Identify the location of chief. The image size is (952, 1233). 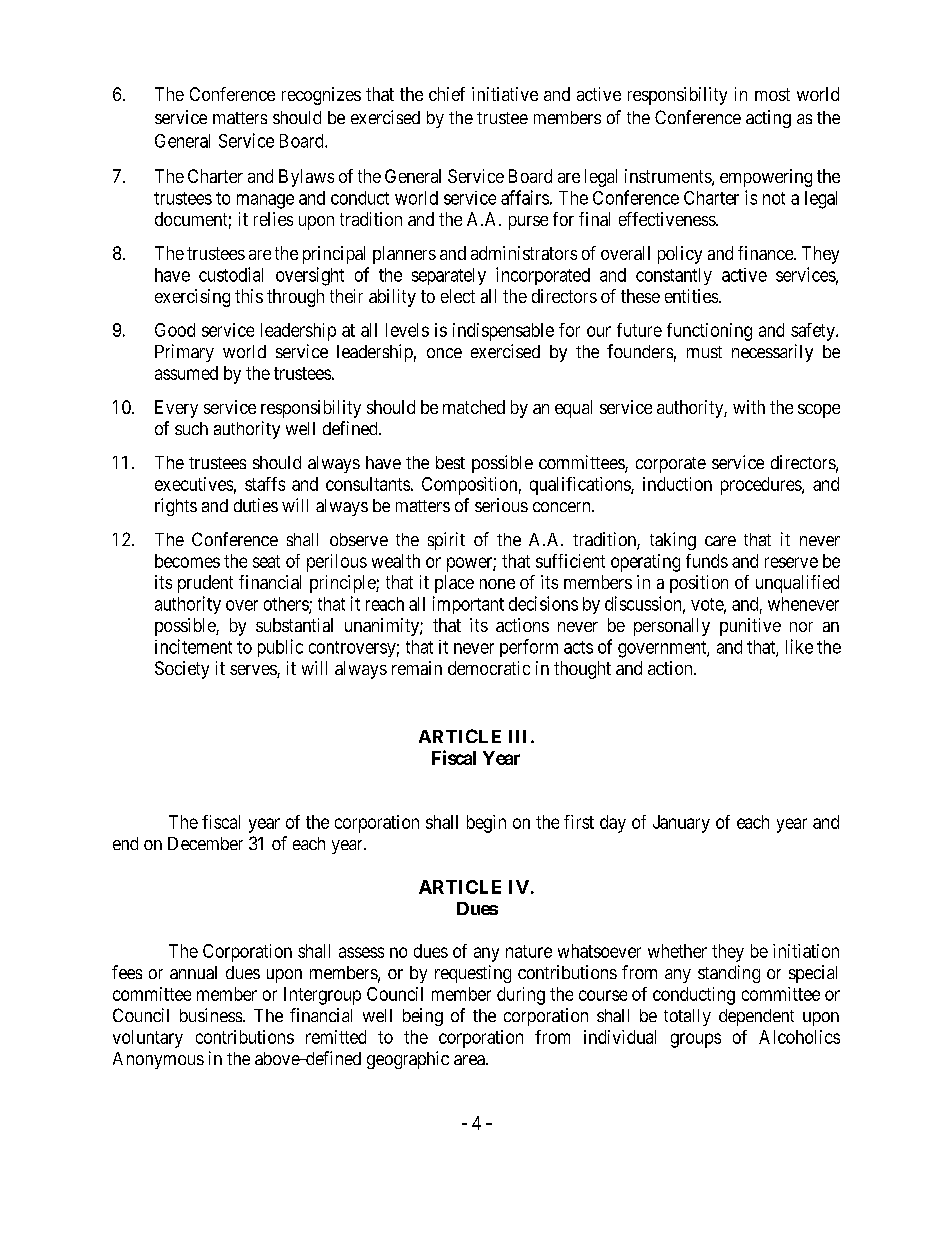
(447, 94).
